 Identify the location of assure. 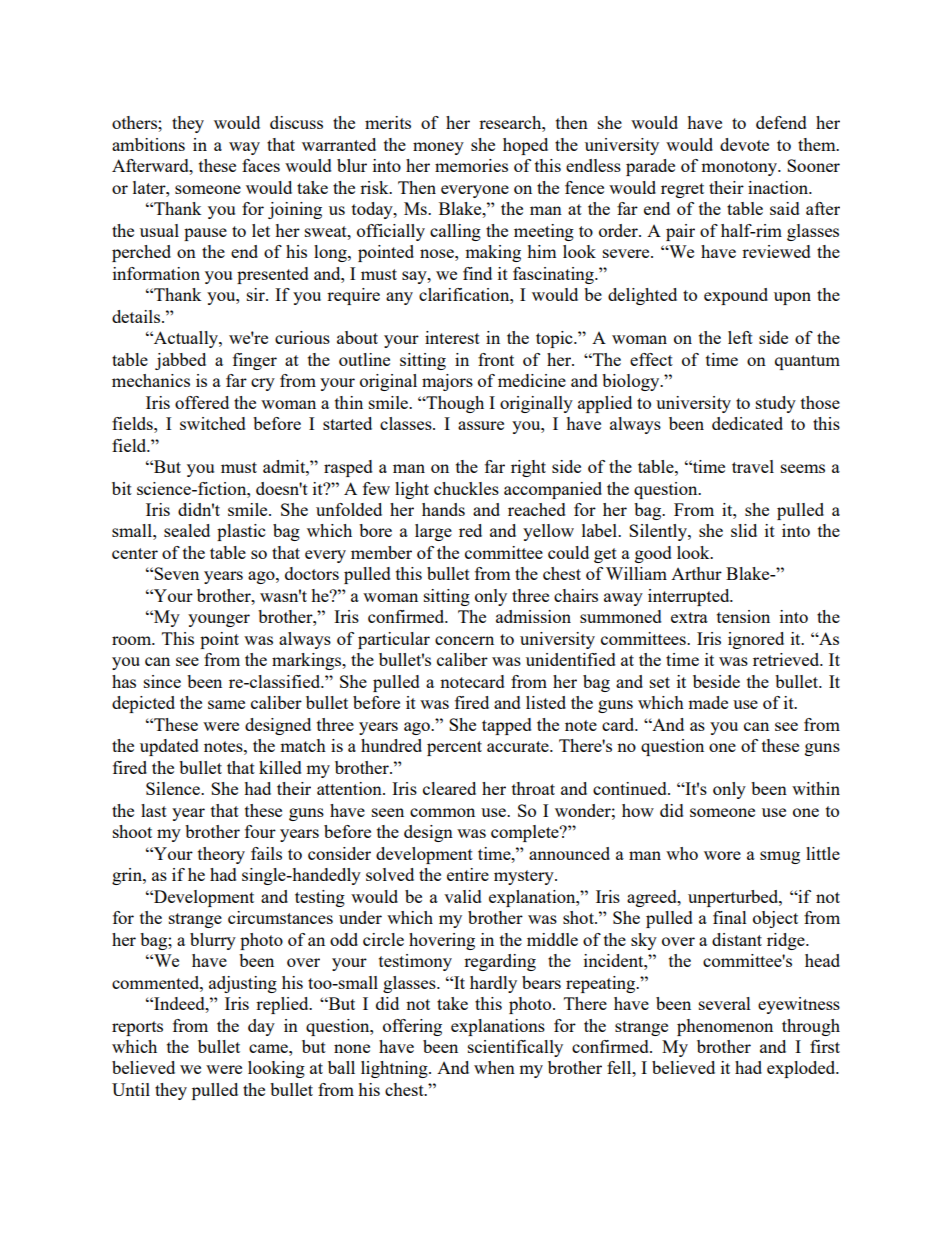
(481, 425).
